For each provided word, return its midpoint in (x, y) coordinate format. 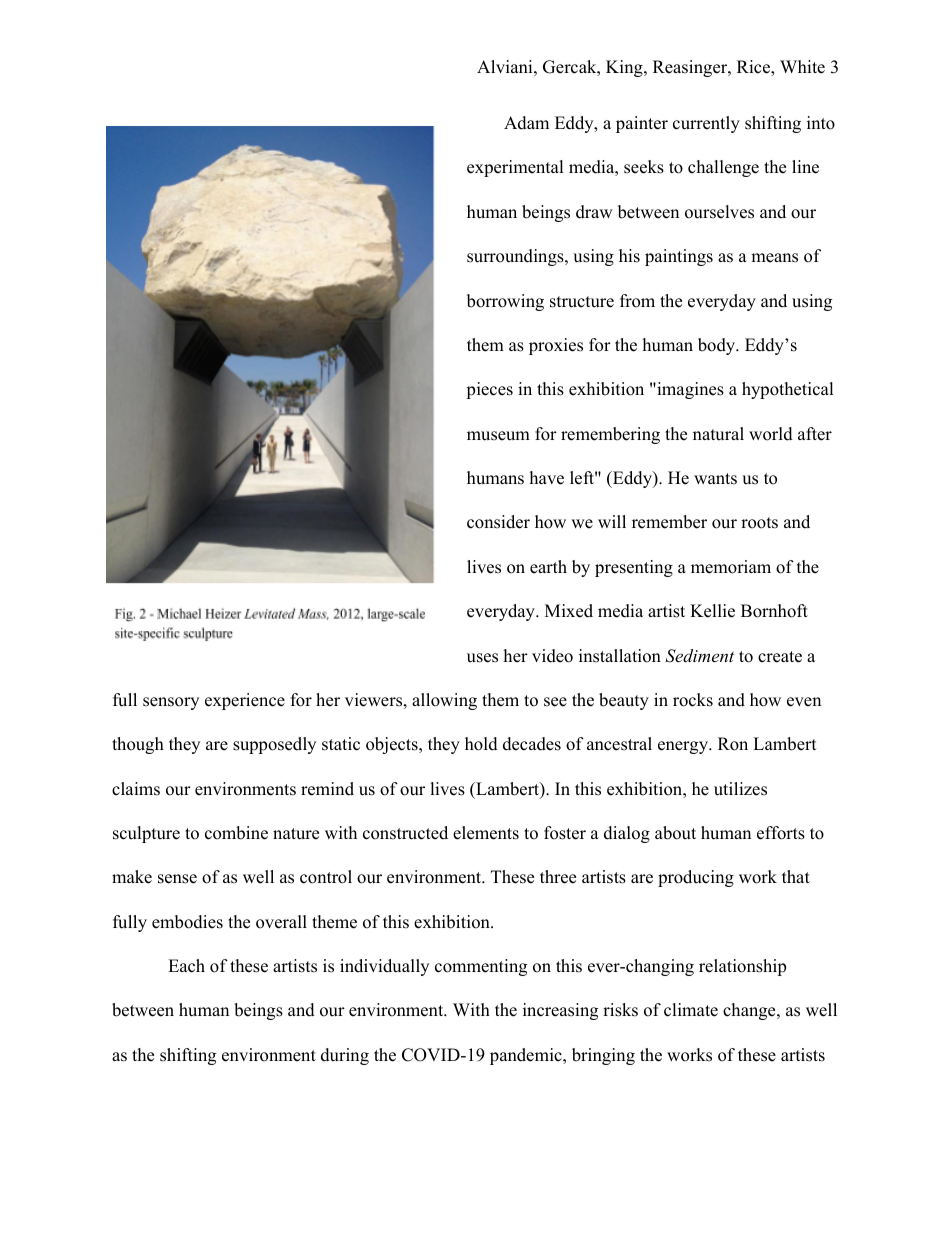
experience (245, 701)
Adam (526, 123)
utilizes (740, 789)
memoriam (731, 567)
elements (486, 833)
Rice (754, 68)
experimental (515, 168)
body (717, 346)
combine (236, 833)
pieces (489, 390)
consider (498, 522)
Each (186, 966)
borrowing (505, 302)
